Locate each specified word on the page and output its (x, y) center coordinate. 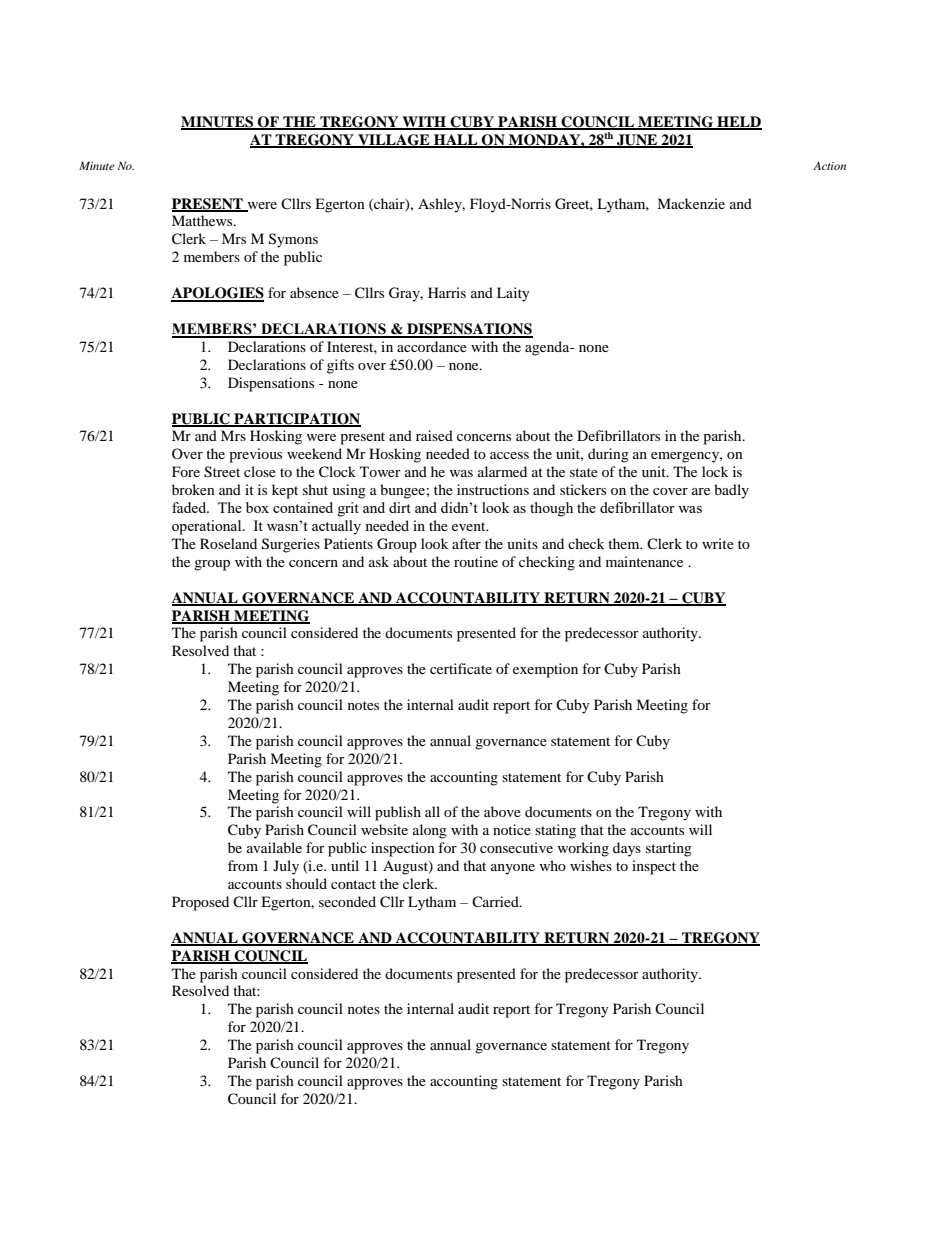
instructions (493, 489)
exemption (545, 670)
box (257, 507)
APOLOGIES (217, 294)
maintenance (644, 561)
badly (731, 491)
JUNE (637, 140)
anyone (513, 869)
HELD (738, 122)
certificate (461, 668)
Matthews (203, 220)
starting (669, 849)
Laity (513, 294)
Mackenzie (691, 203)
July (286, 867)
